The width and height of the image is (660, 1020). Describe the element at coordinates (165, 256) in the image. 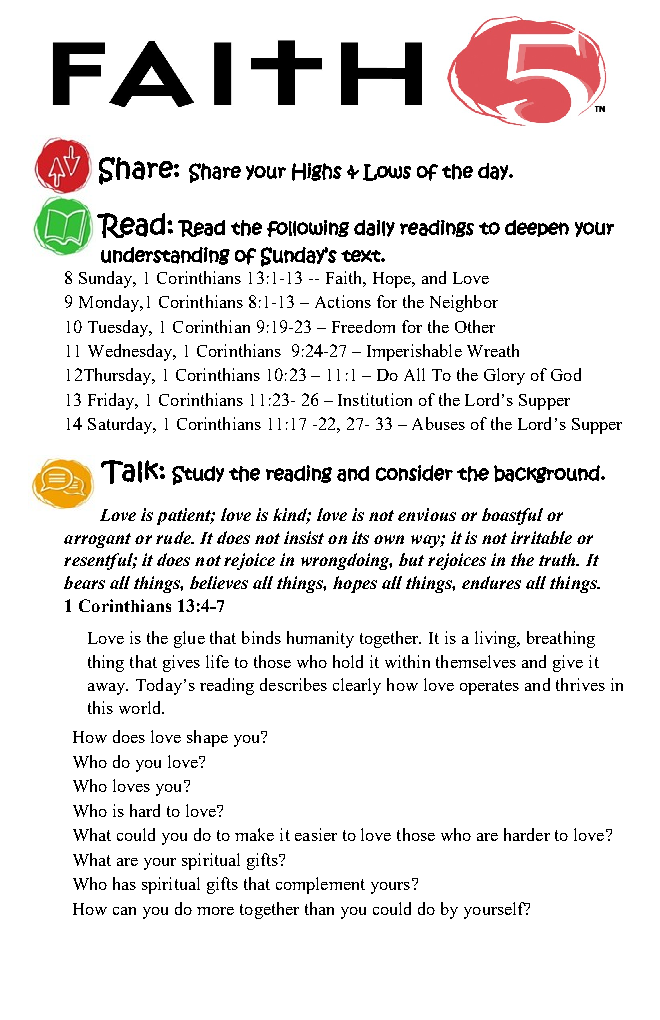

I see `understanding` at that location.
